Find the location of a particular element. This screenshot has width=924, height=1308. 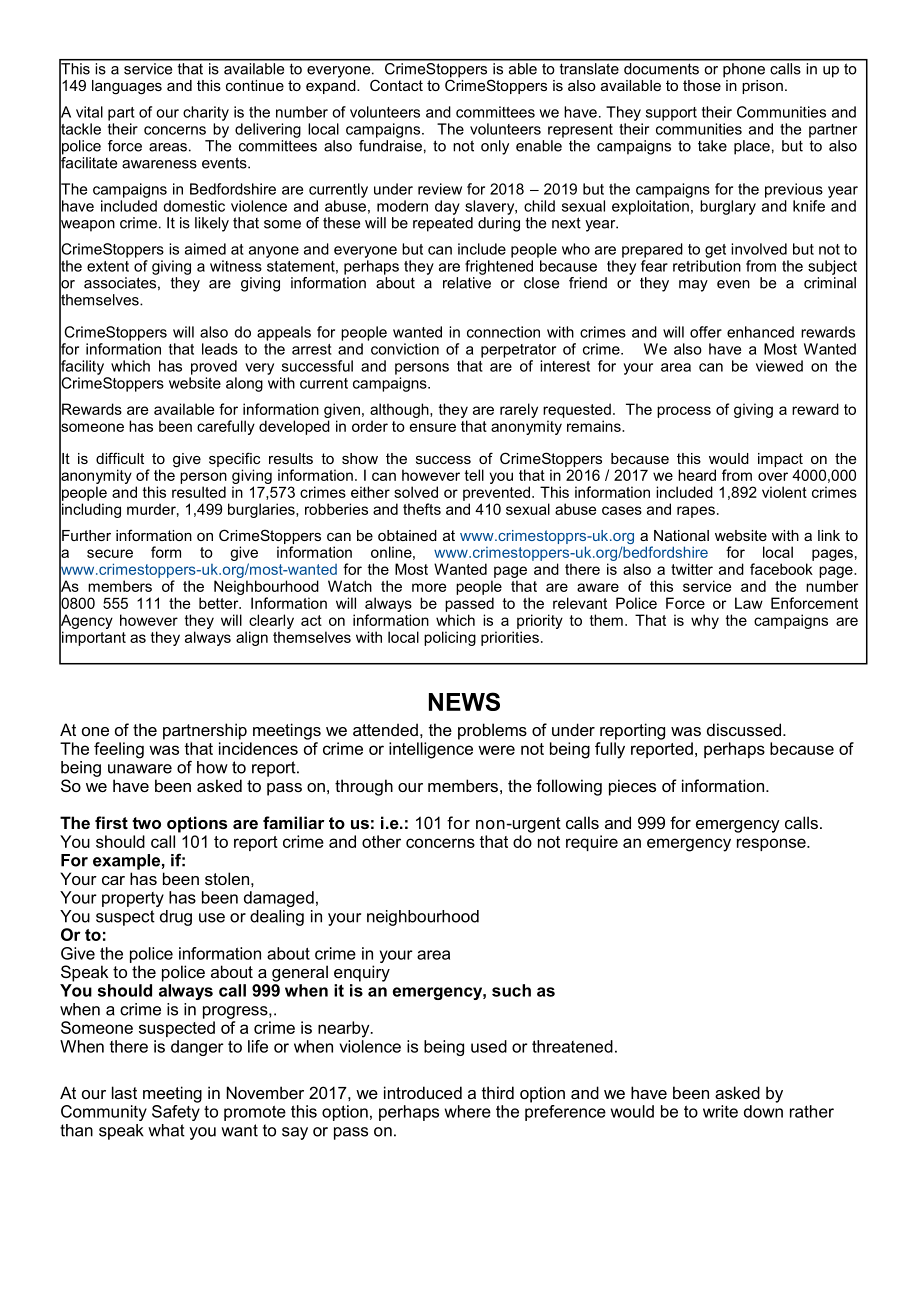

conviction is located at coordinates (405, 349).
